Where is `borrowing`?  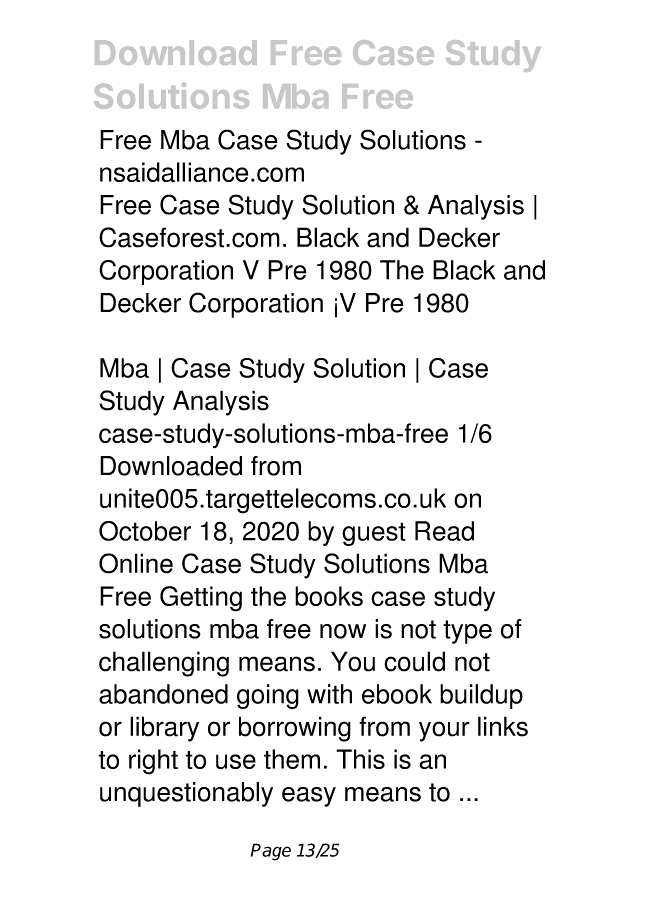
borrowing is located at coordinates (295, 729).
